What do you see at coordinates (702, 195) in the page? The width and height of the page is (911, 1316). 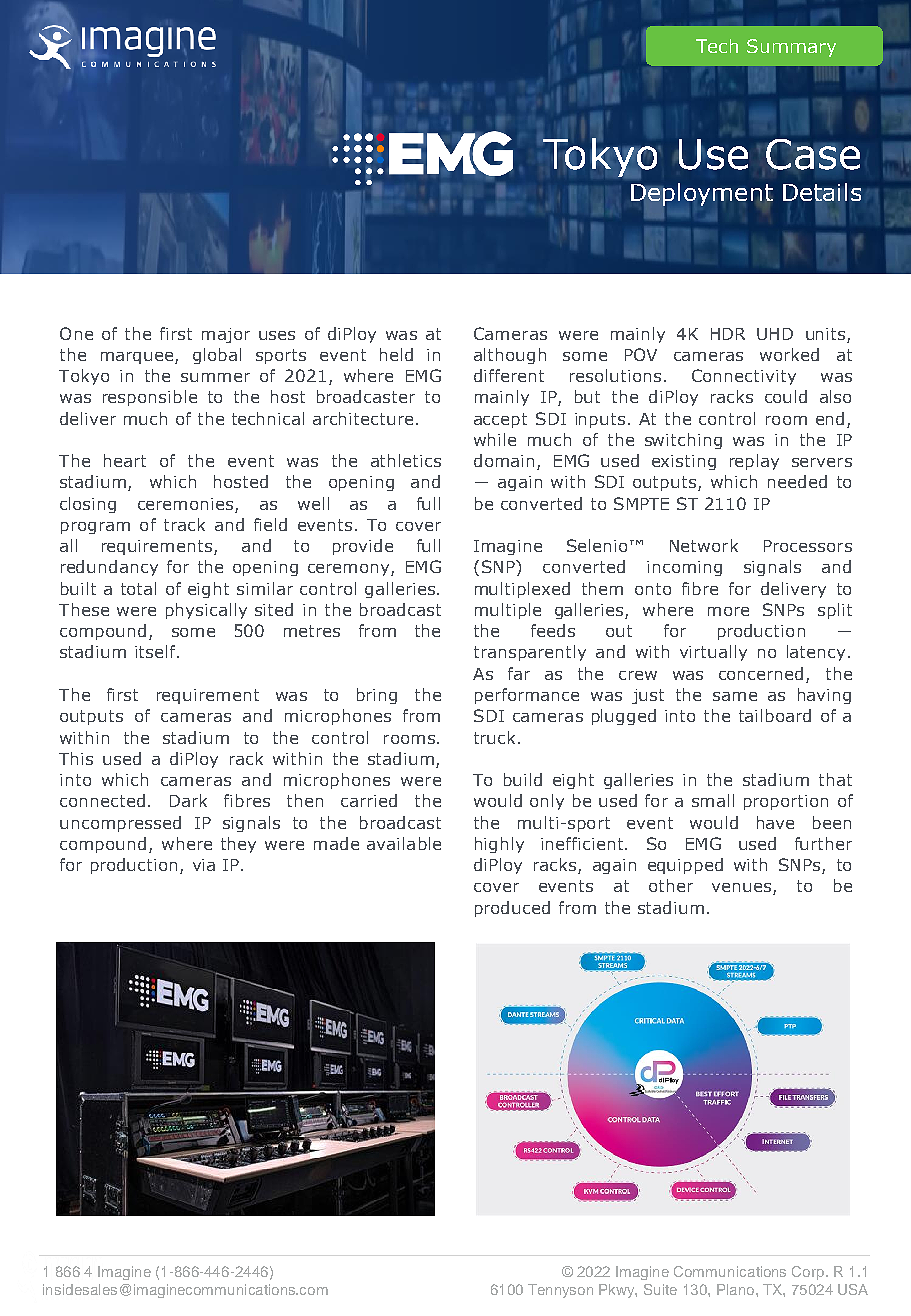 I see `Deployment` at bounding box center [702, 195].
